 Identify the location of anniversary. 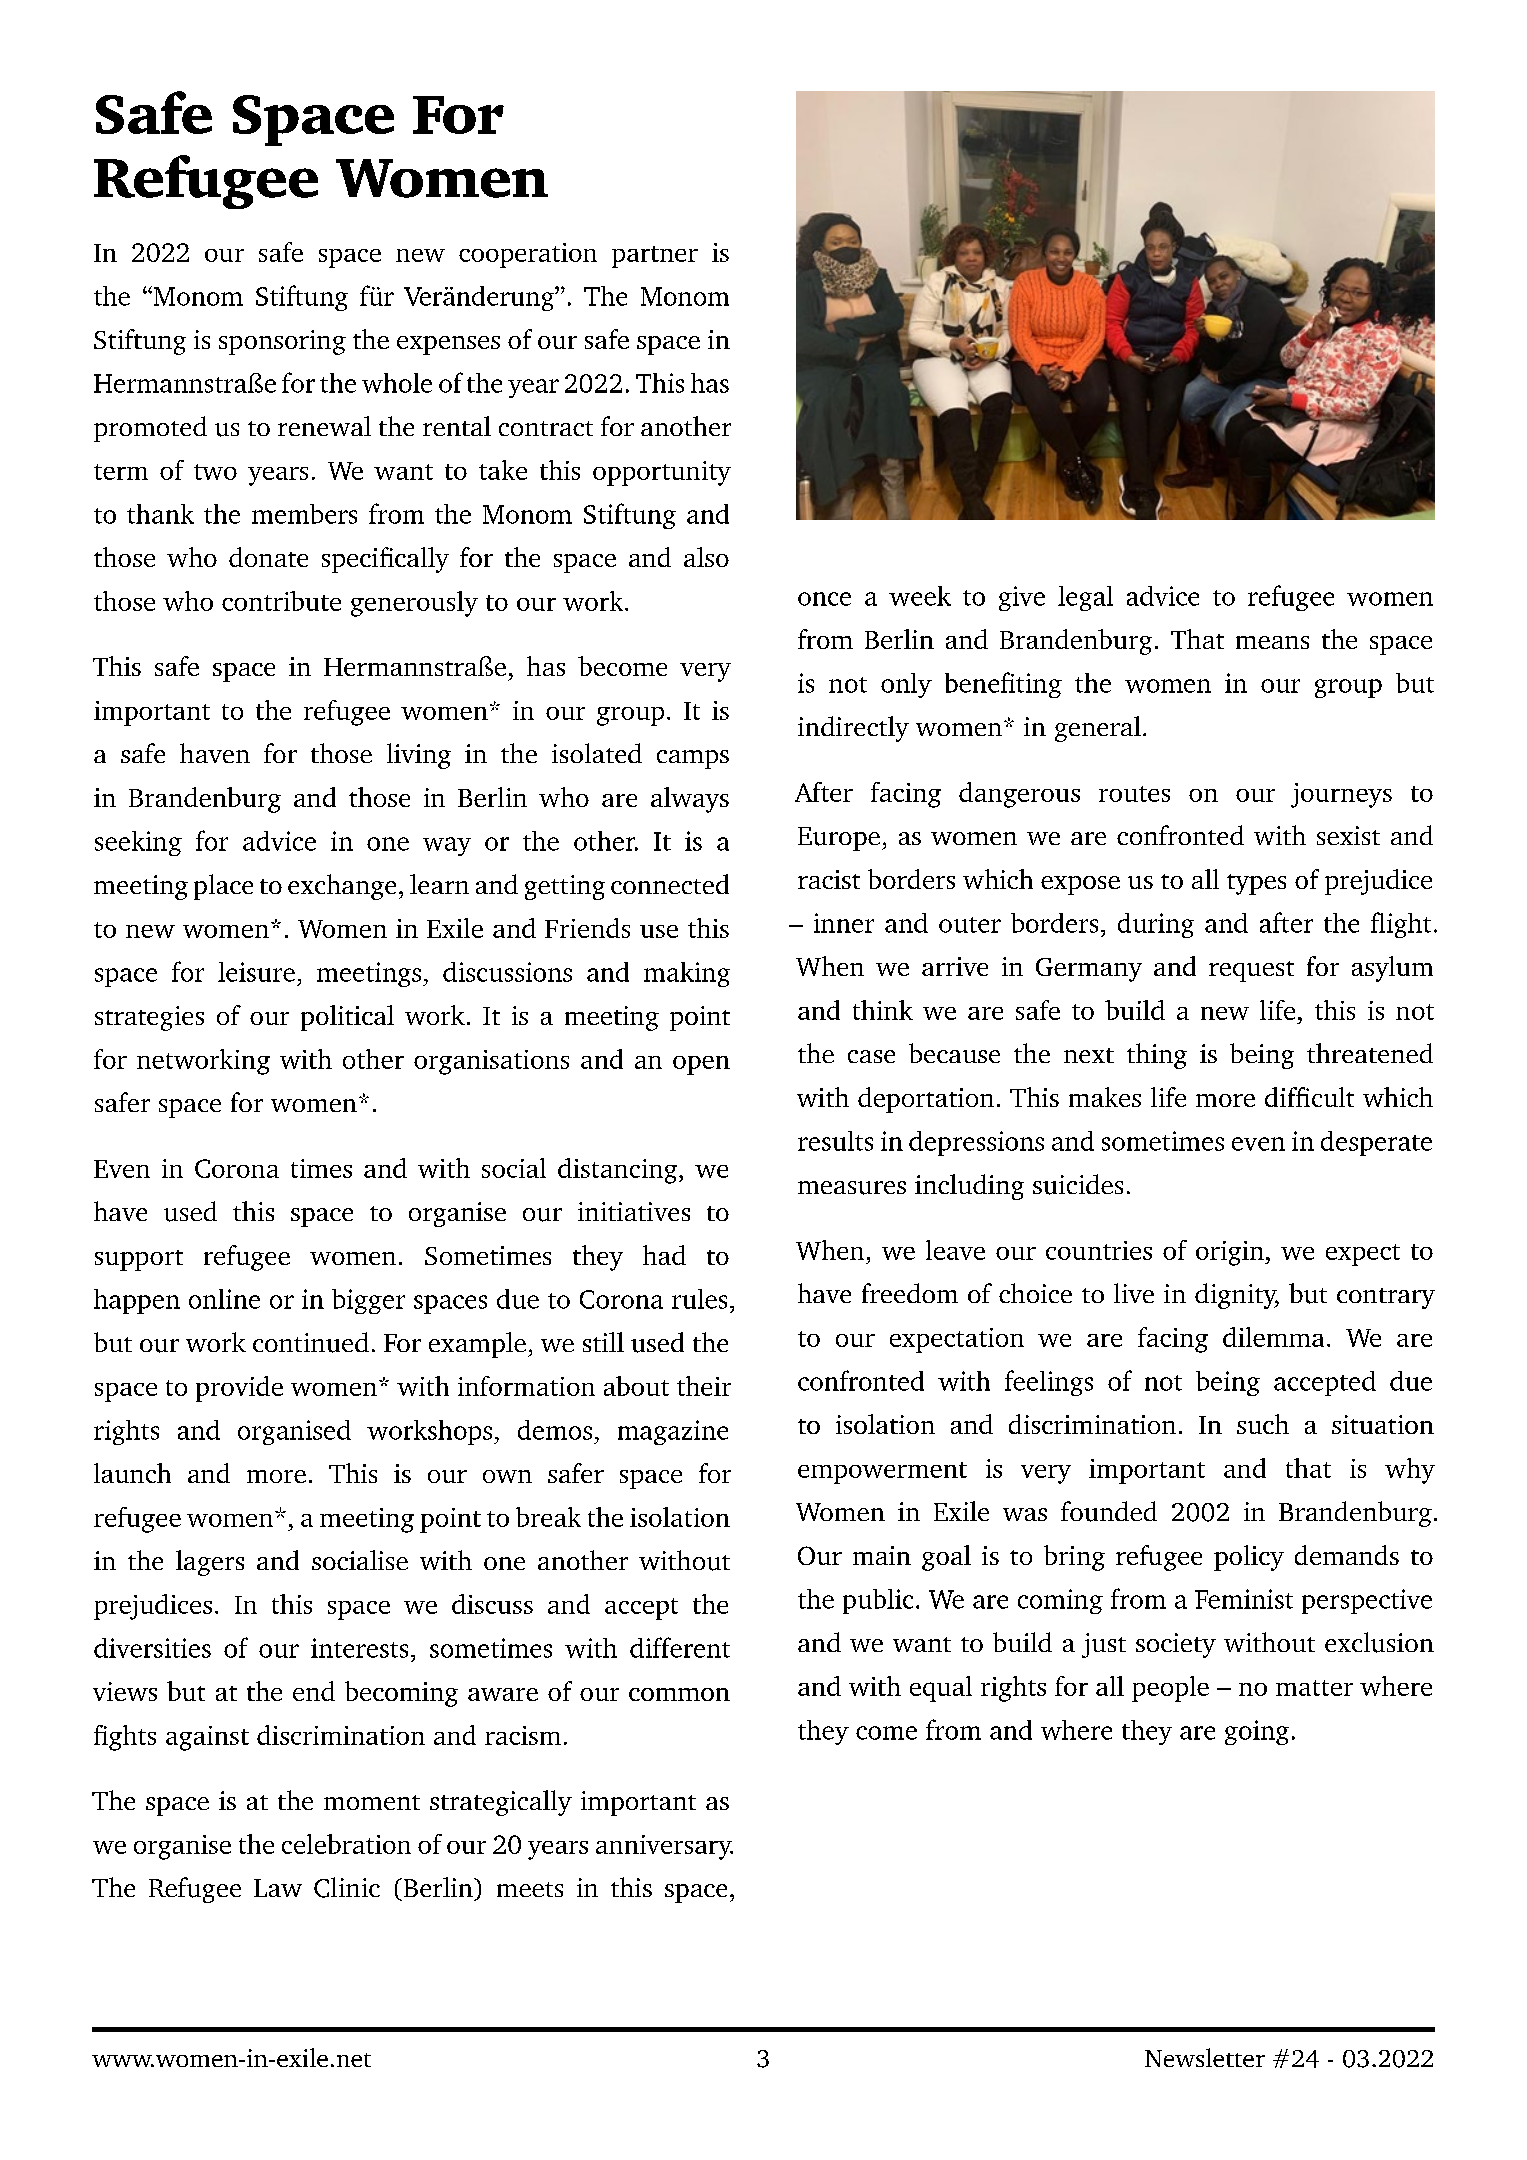
(664, 1847).
